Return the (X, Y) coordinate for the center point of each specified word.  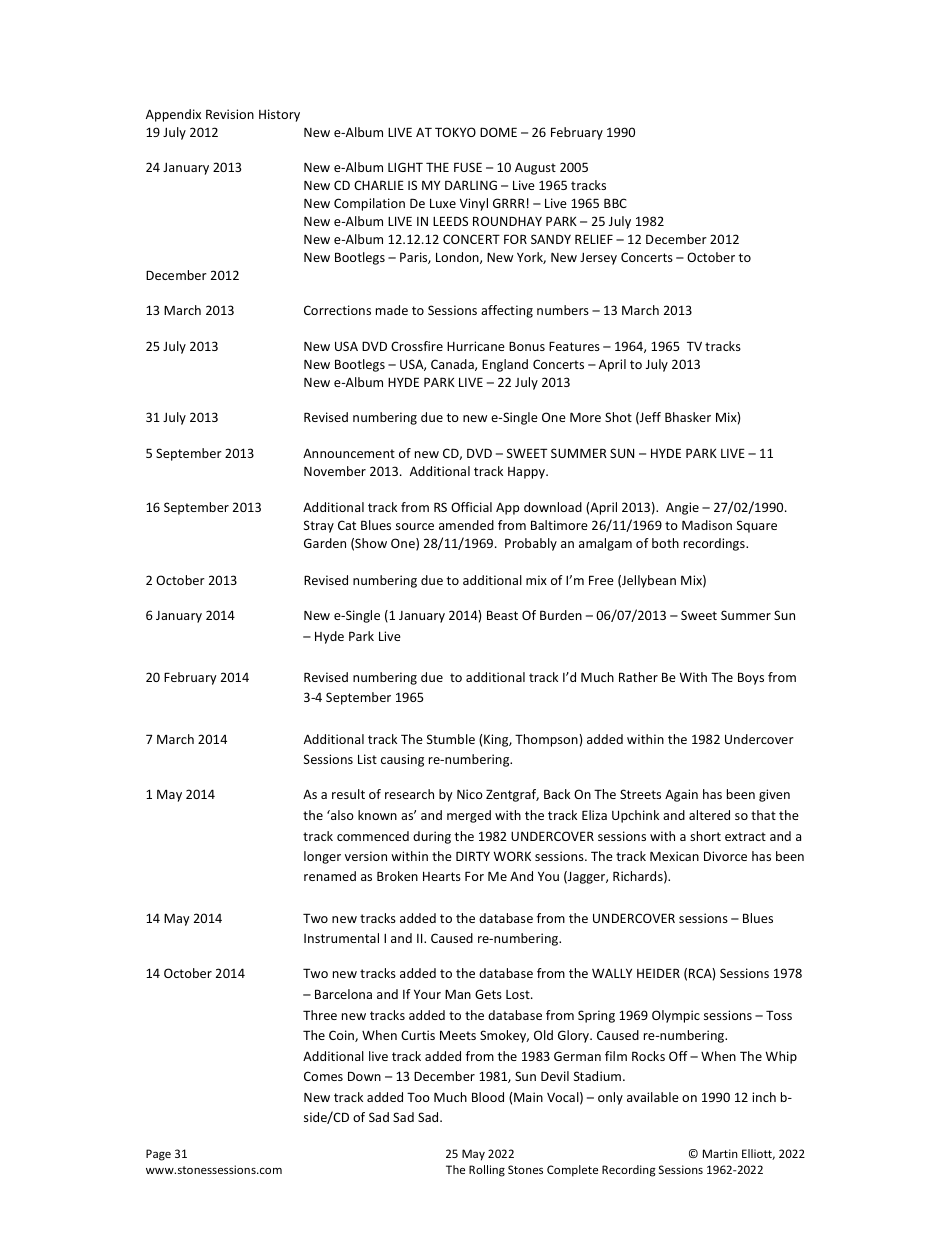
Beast (502, 615)
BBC (615, 203)
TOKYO (455, 132)
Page (158, 1155)
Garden (325, 543)
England (505, 365)
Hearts (442, 876)
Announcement (349, 453)
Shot (618, 417)
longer (322, 857)
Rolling (487, 1171)
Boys (751, 678)
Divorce (725, 856)
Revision (230, 114)
